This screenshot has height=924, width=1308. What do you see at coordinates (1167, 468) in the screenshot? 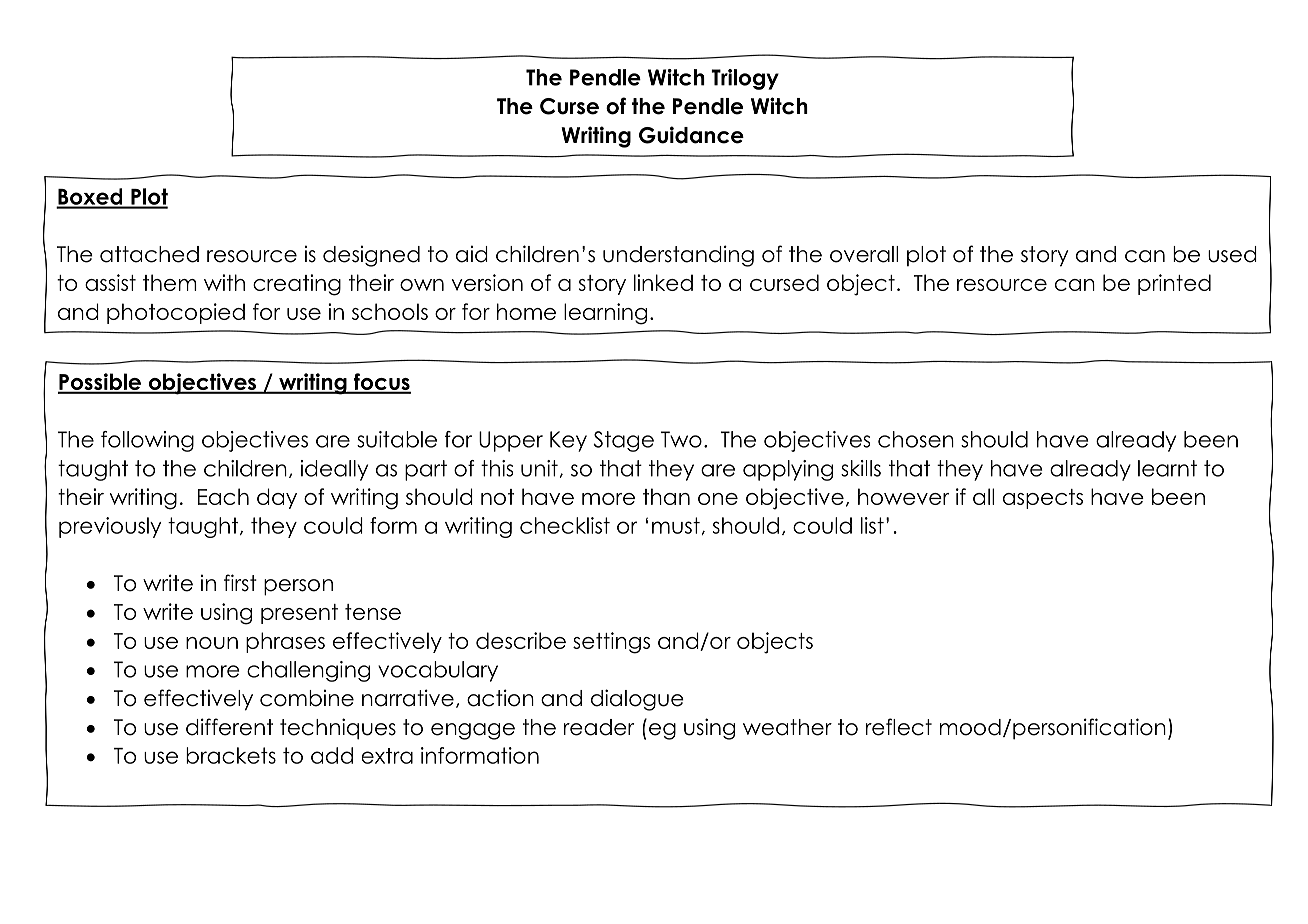
I see `learnt` at bounding box center [1167, 468].
